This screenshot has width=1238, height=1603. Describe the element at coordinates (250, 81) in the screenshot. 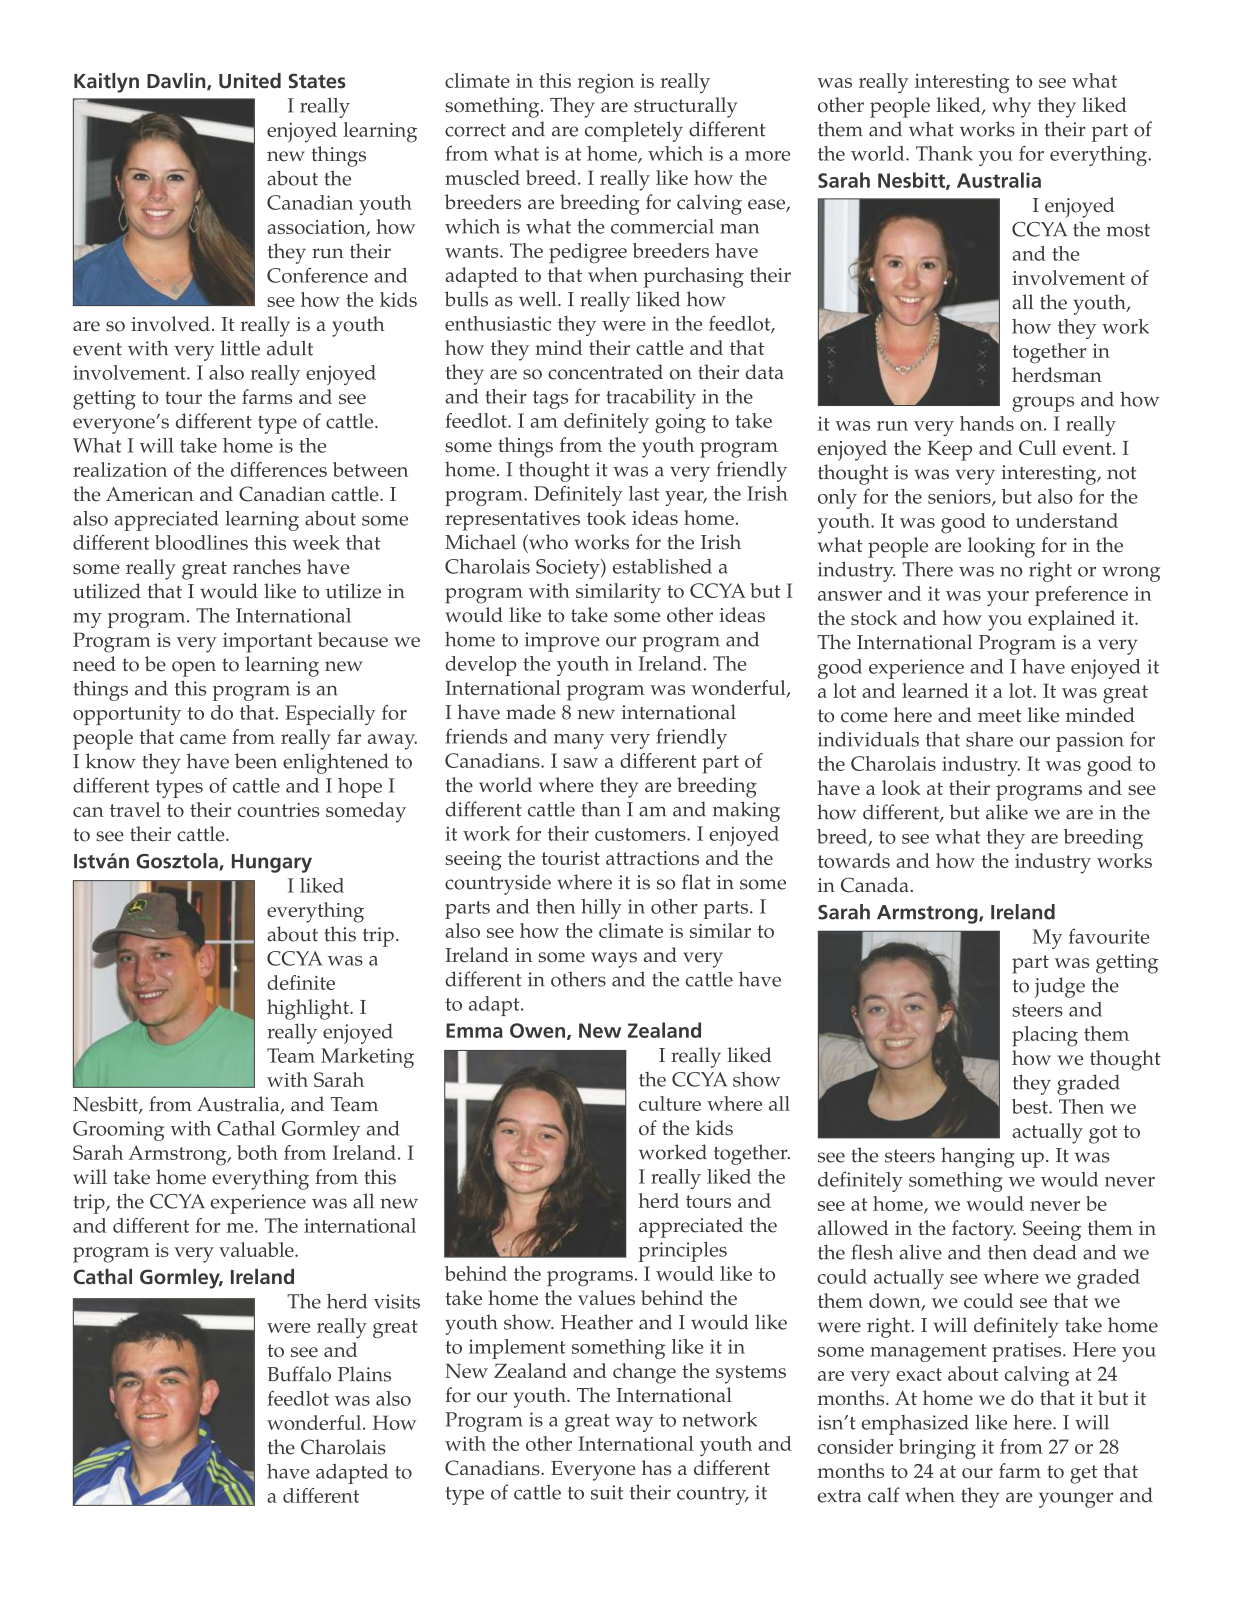

I see `United` at that location.
